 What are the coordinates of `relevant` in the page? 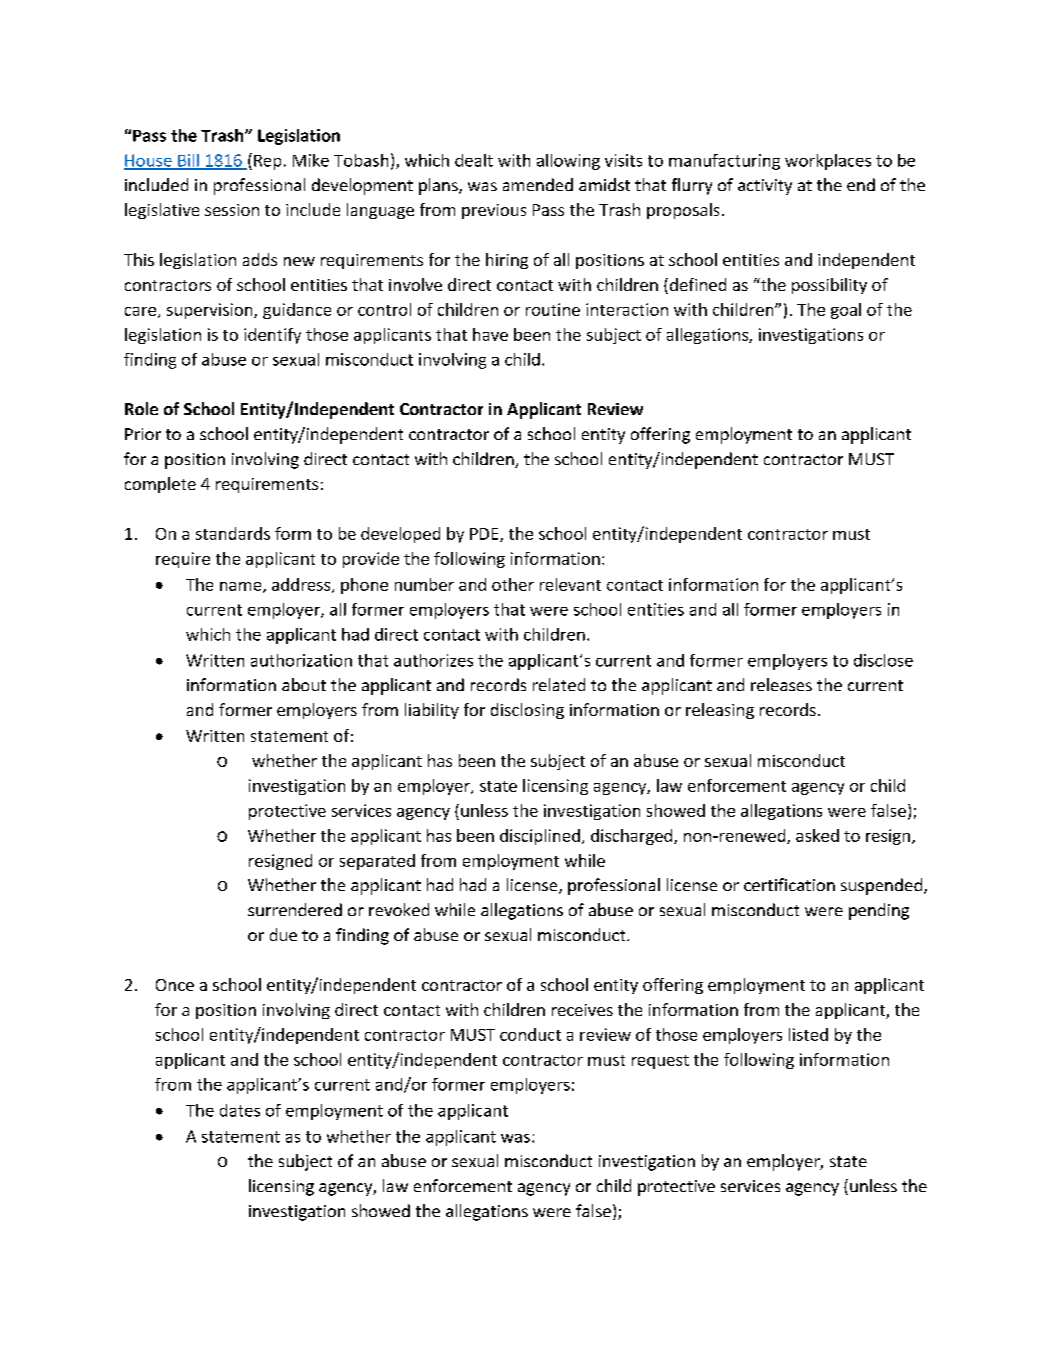 It's located at (570, 584).
